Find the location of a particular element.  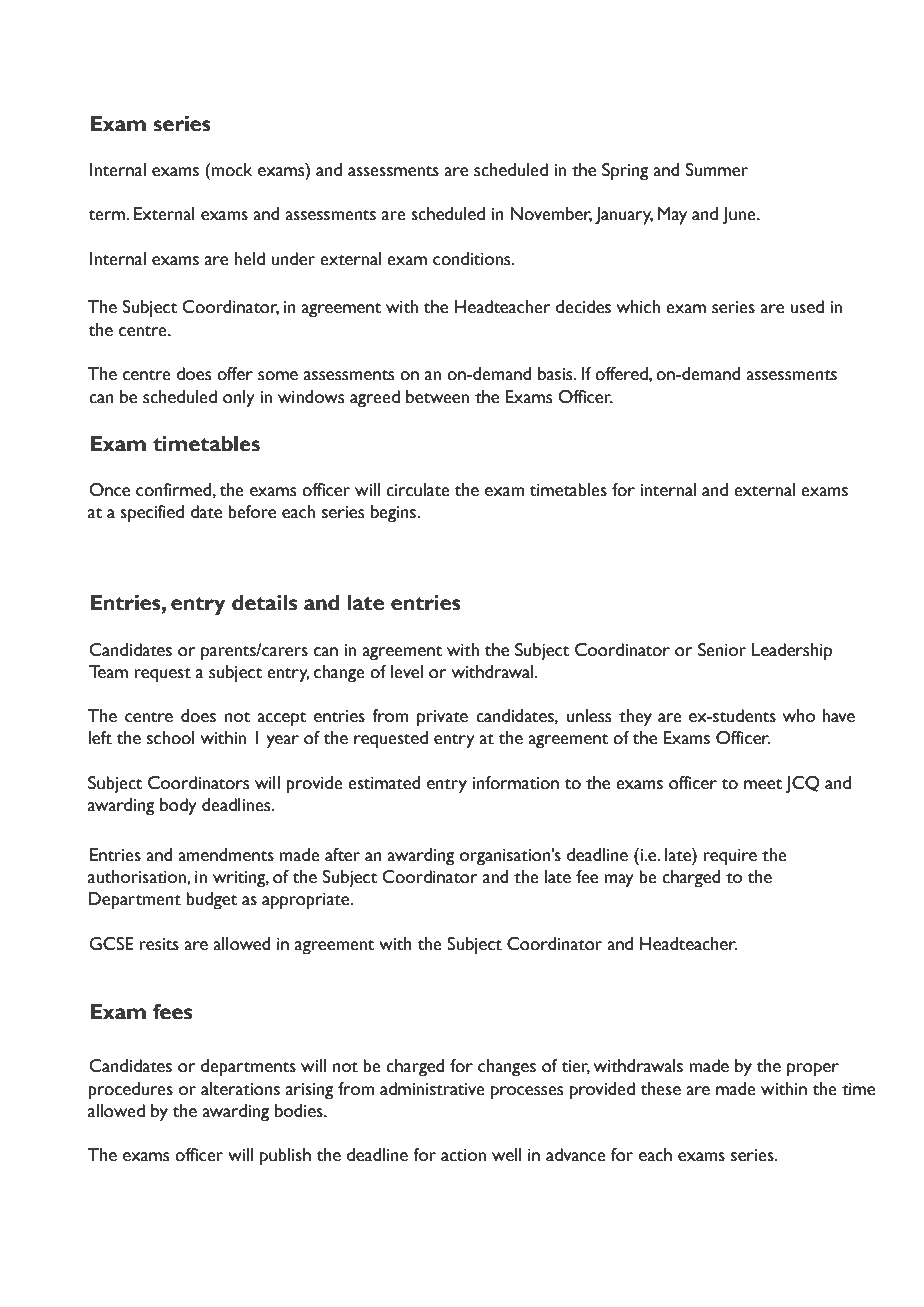

level is located at coordinates (407, 672).
